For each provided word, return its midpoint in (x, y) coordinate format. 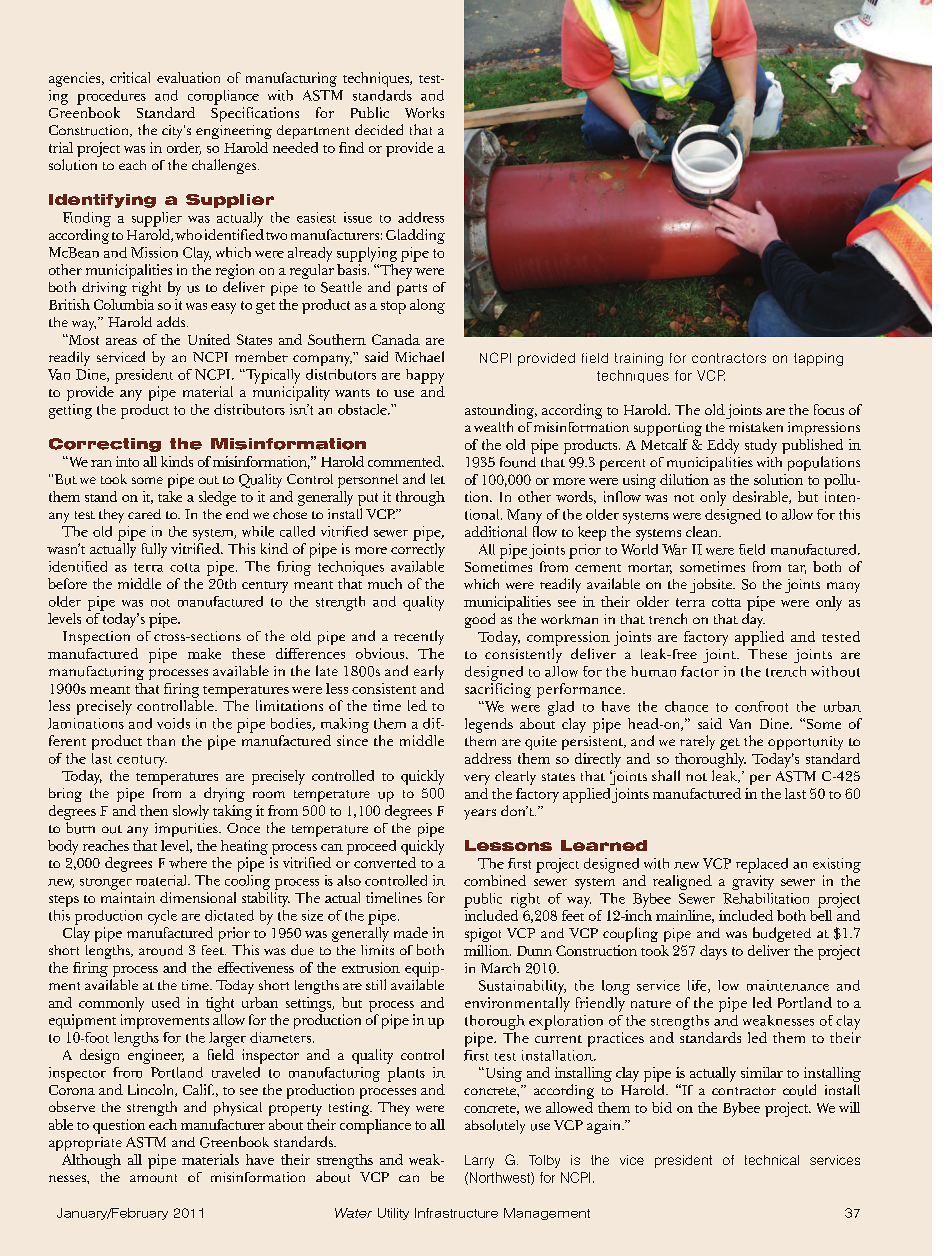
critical (130, 77)
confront (761, 706)
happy (425, 376)
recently (419, 637)
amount (153, 1178)
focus (829, 409)
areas (121, 341)
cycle (162, 917)
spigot (483, 935)
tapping (818, 359)
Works (424, 112)
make (204, 653)
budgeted (782, 934)
